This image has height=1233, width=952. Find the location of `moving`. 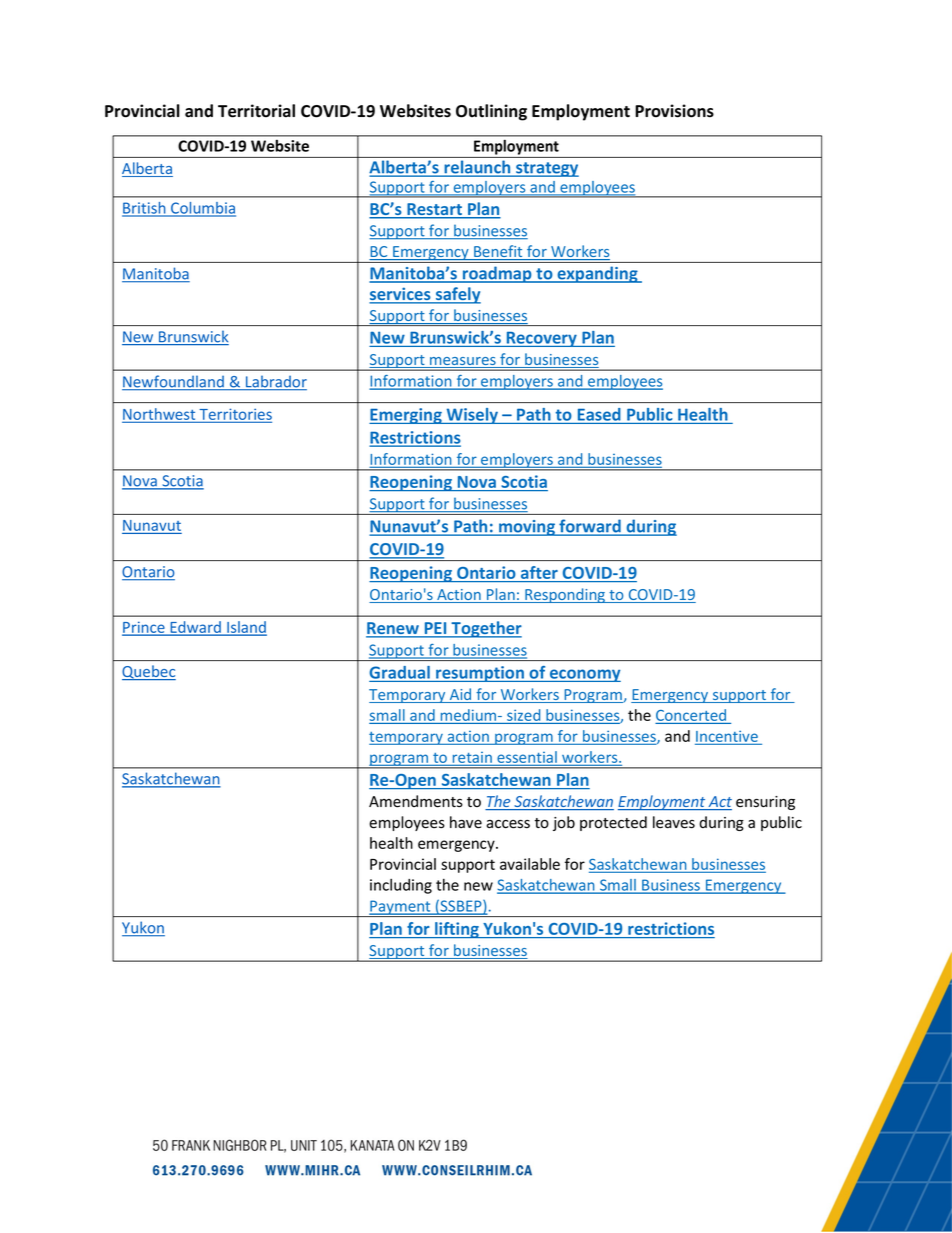

moving is located at coordinates (527, 528).
